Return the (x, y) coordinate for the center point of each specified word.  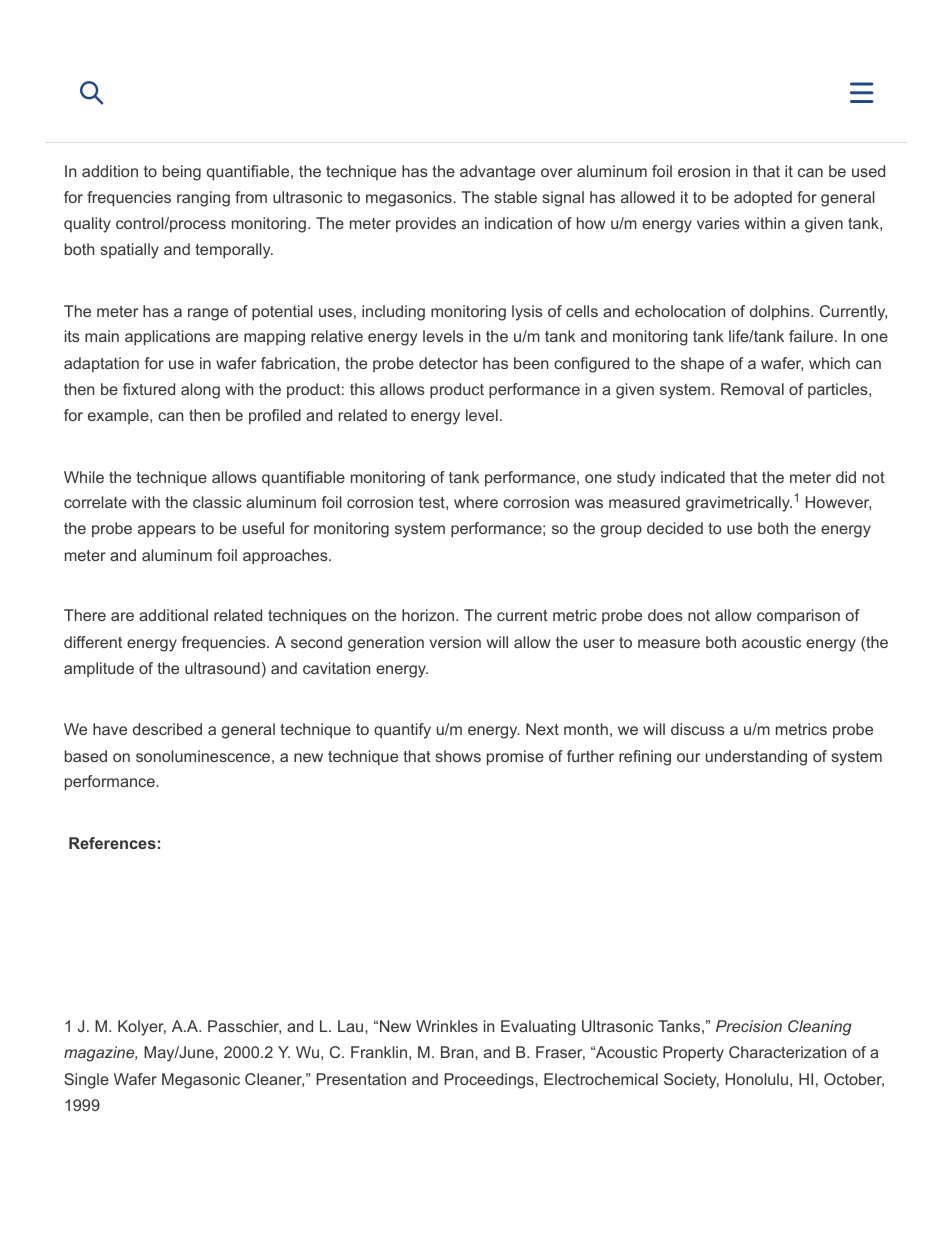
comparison (798, 616)
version (455, 642)
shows (458, 756)
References (112, 843)
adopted (763, 198)
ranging (203, 199)
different (93, 642)
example (119, 416)
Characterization (787, 1052)
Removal (752, 389)
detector (448, 363)
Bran (458, 1052)
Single (86, 1081)
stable (516, 197)
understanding (756, 758)
